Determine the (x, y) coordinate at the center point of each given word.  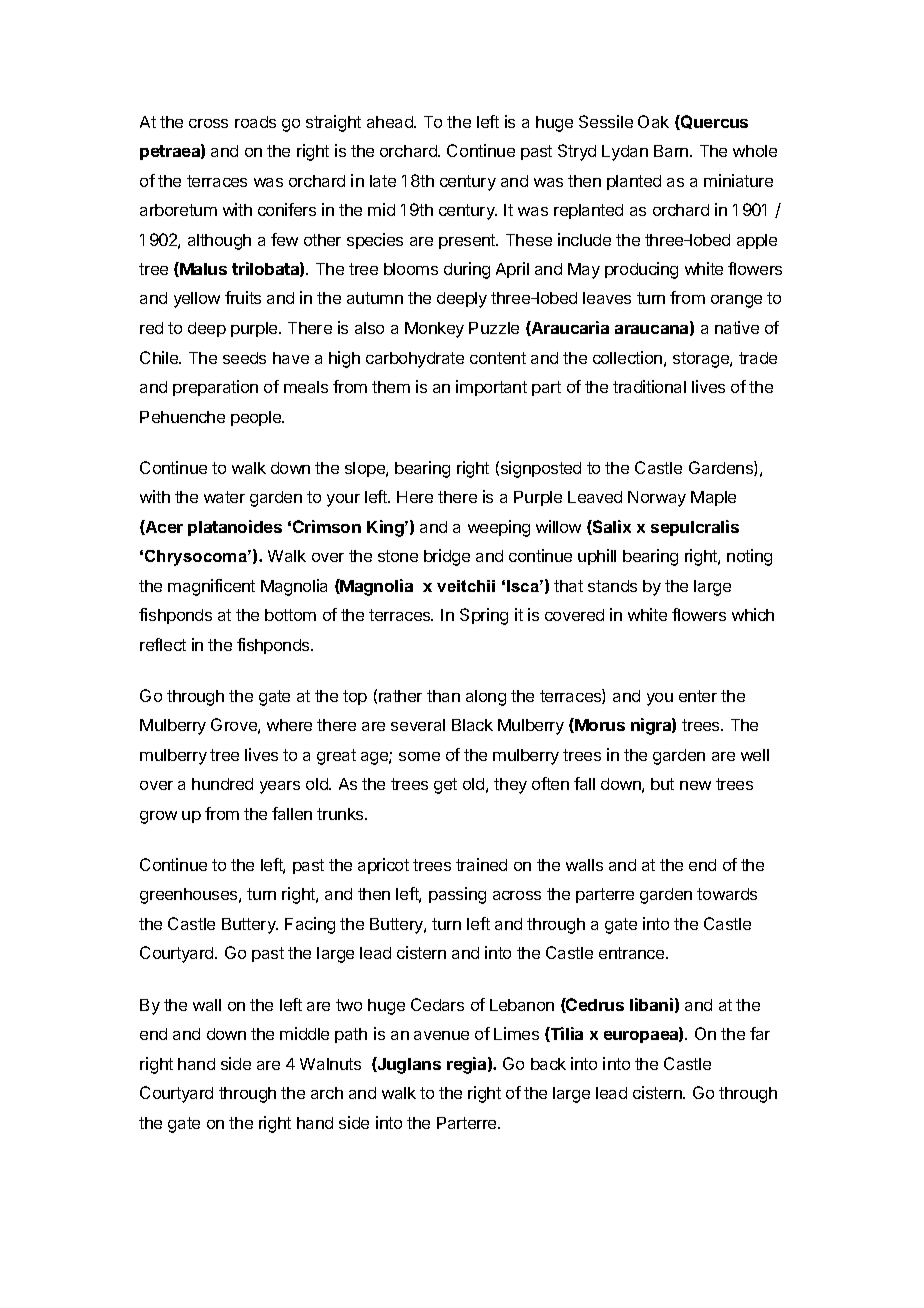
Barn (672, 151)
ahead (391, 122)
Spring (484, 616)
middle (304, 1033)
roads (255, 122)
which (753, 614)
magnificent (211, 587)
